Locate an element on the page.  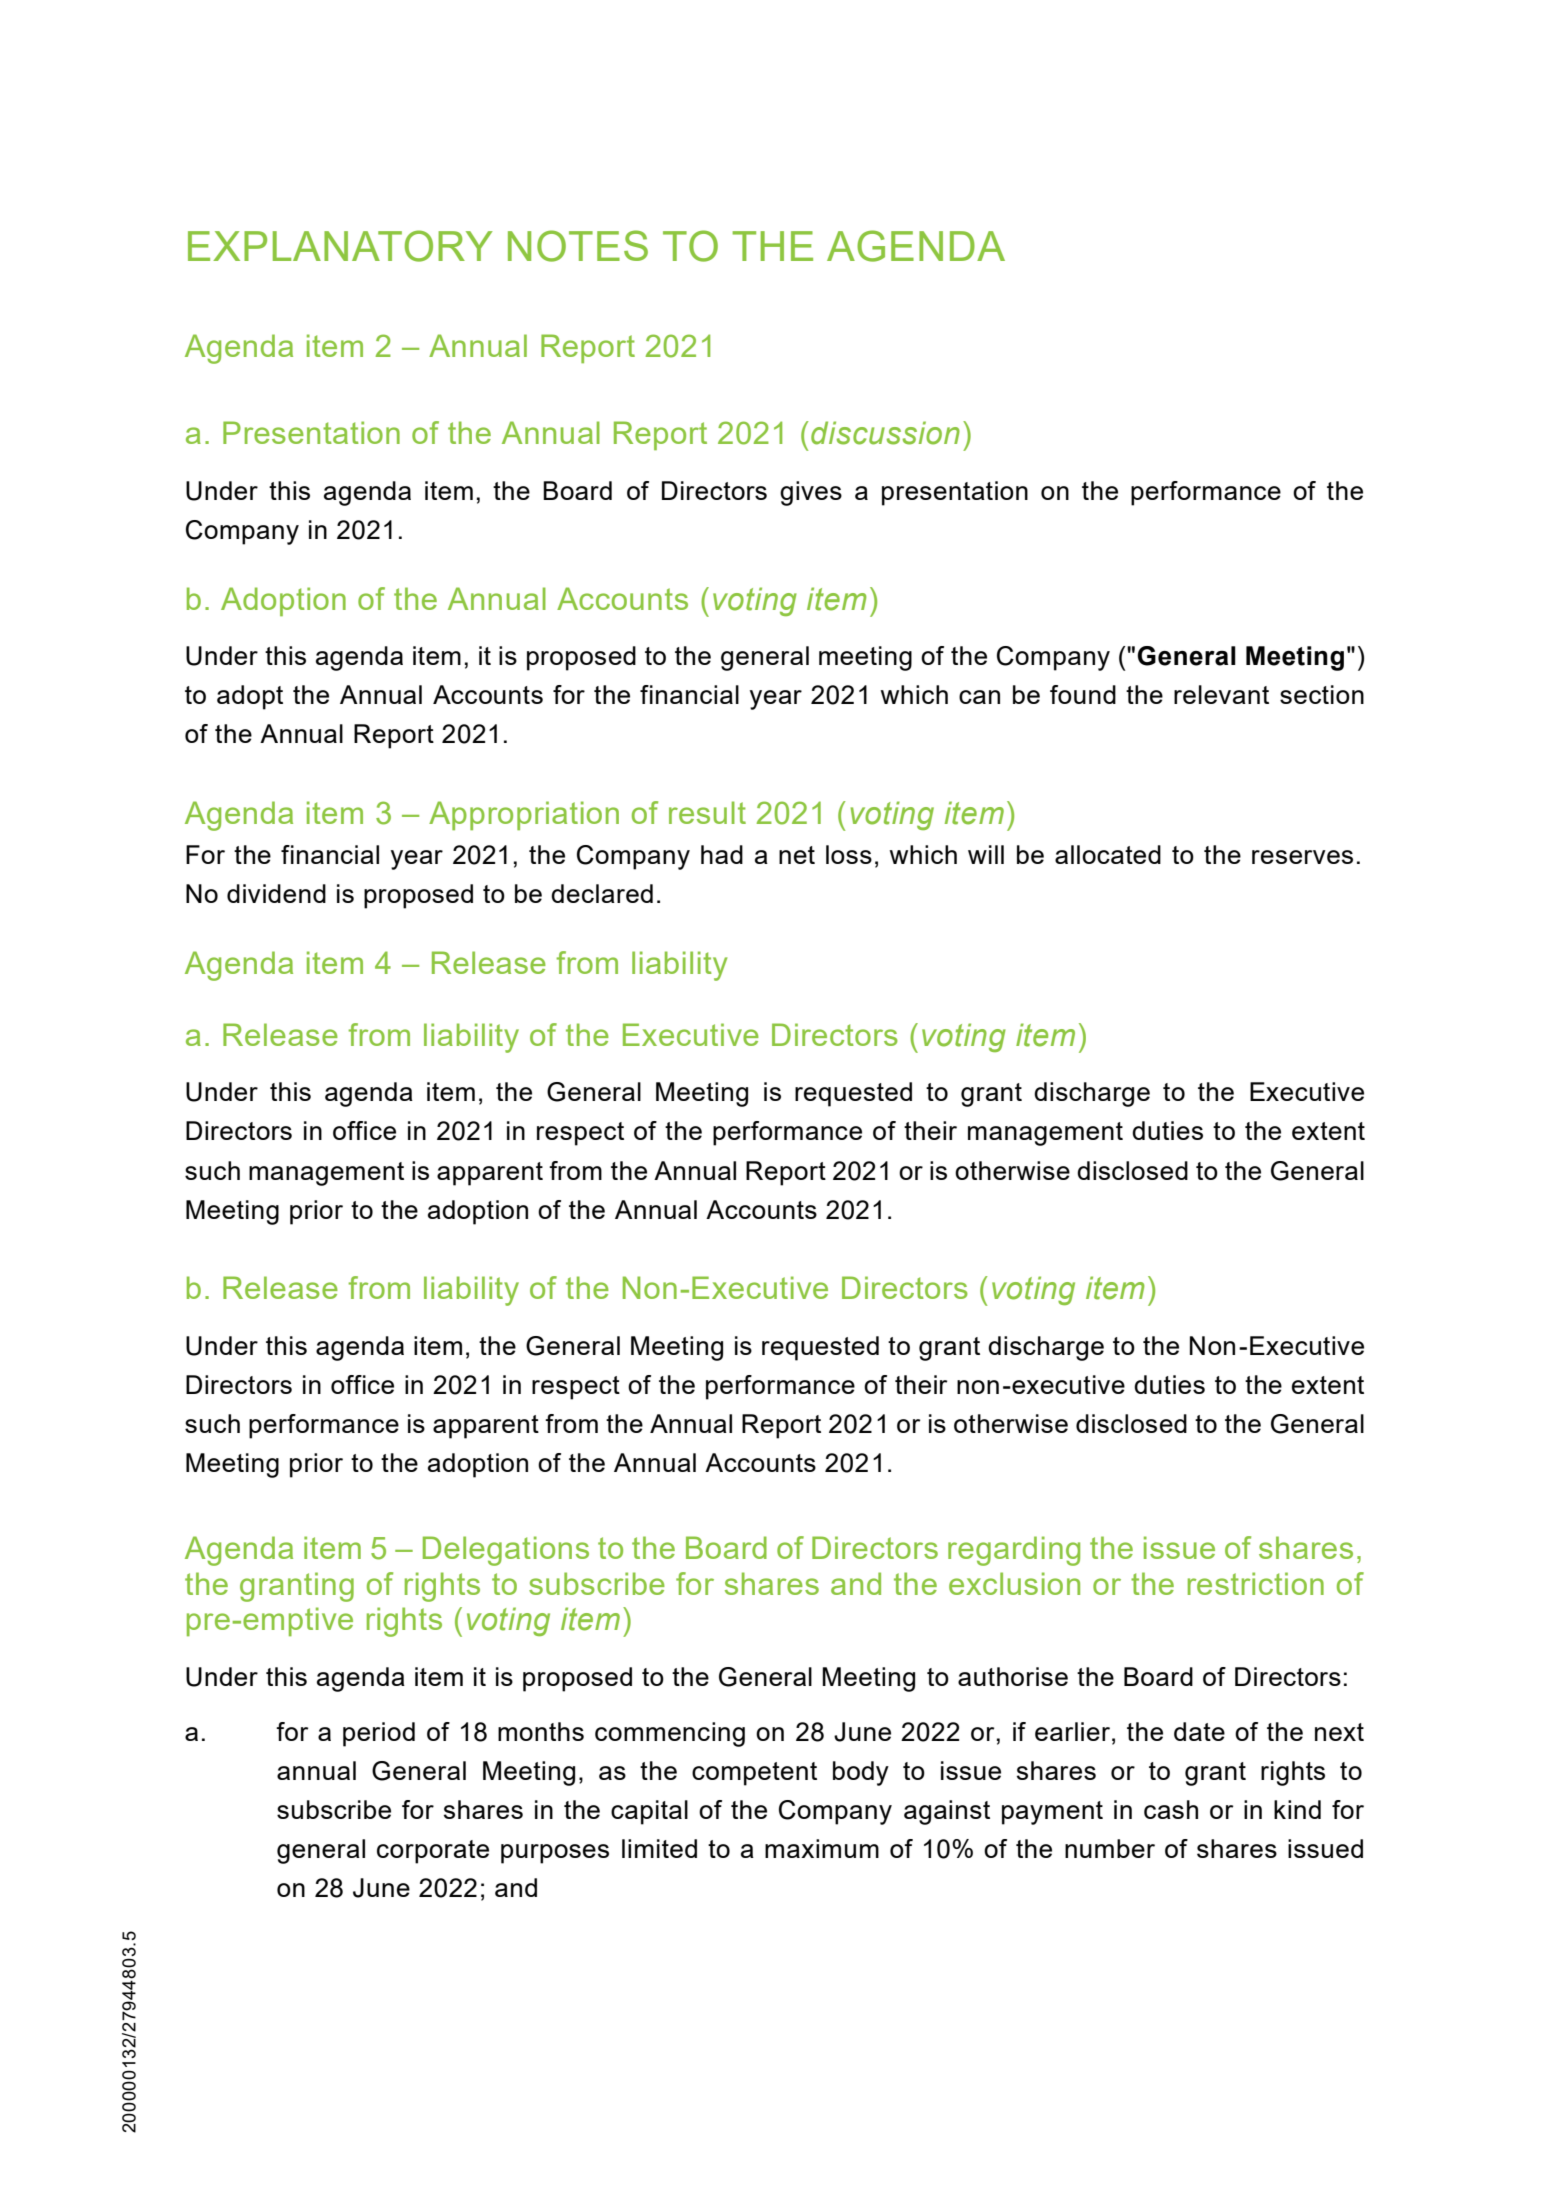
discussion is located at coordinates (885, 433).
